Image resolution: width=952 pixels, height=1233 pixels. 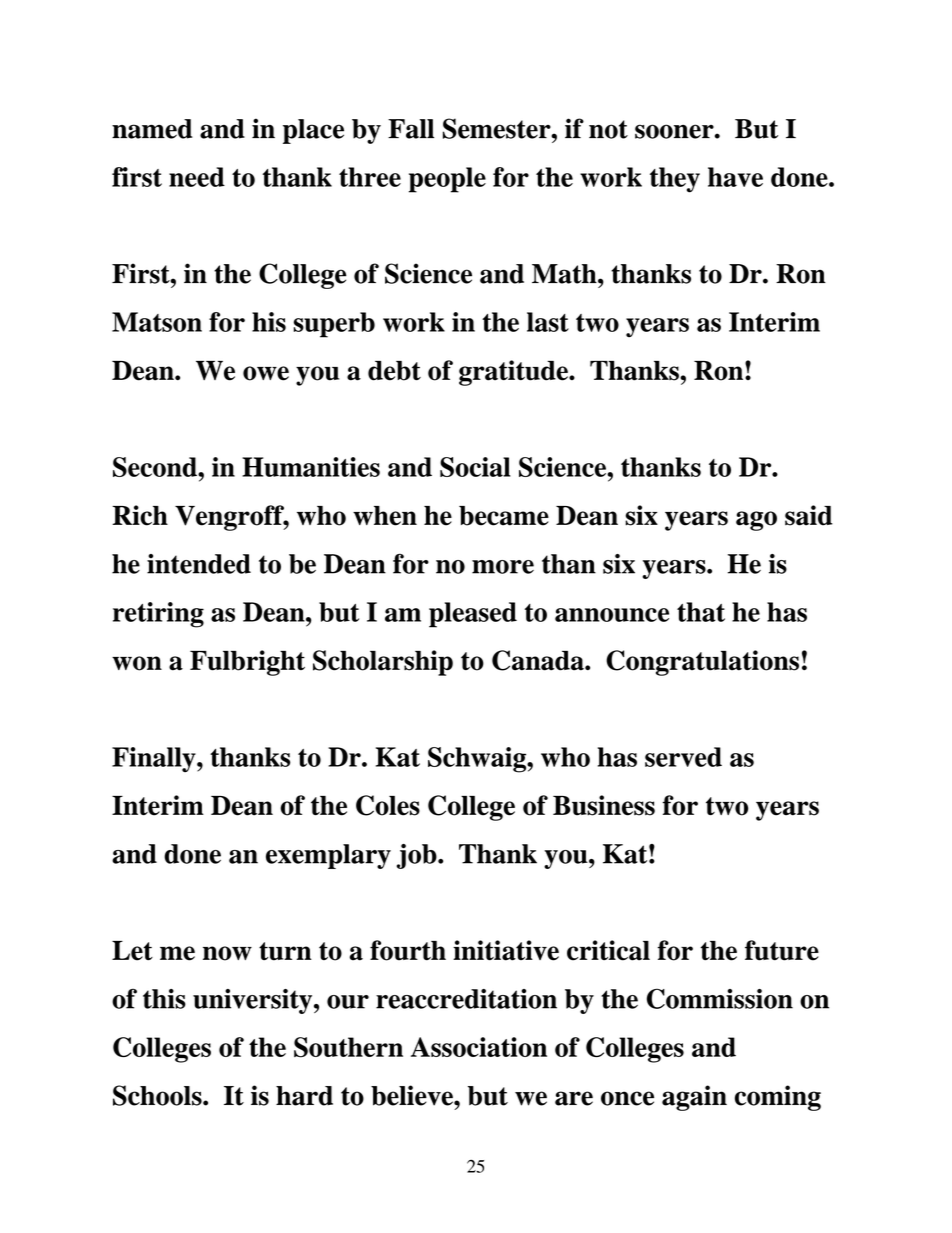 What do you see at coordinates (735, 177) in the screenshot?
I see `have` at bounding box center [735, 177].
